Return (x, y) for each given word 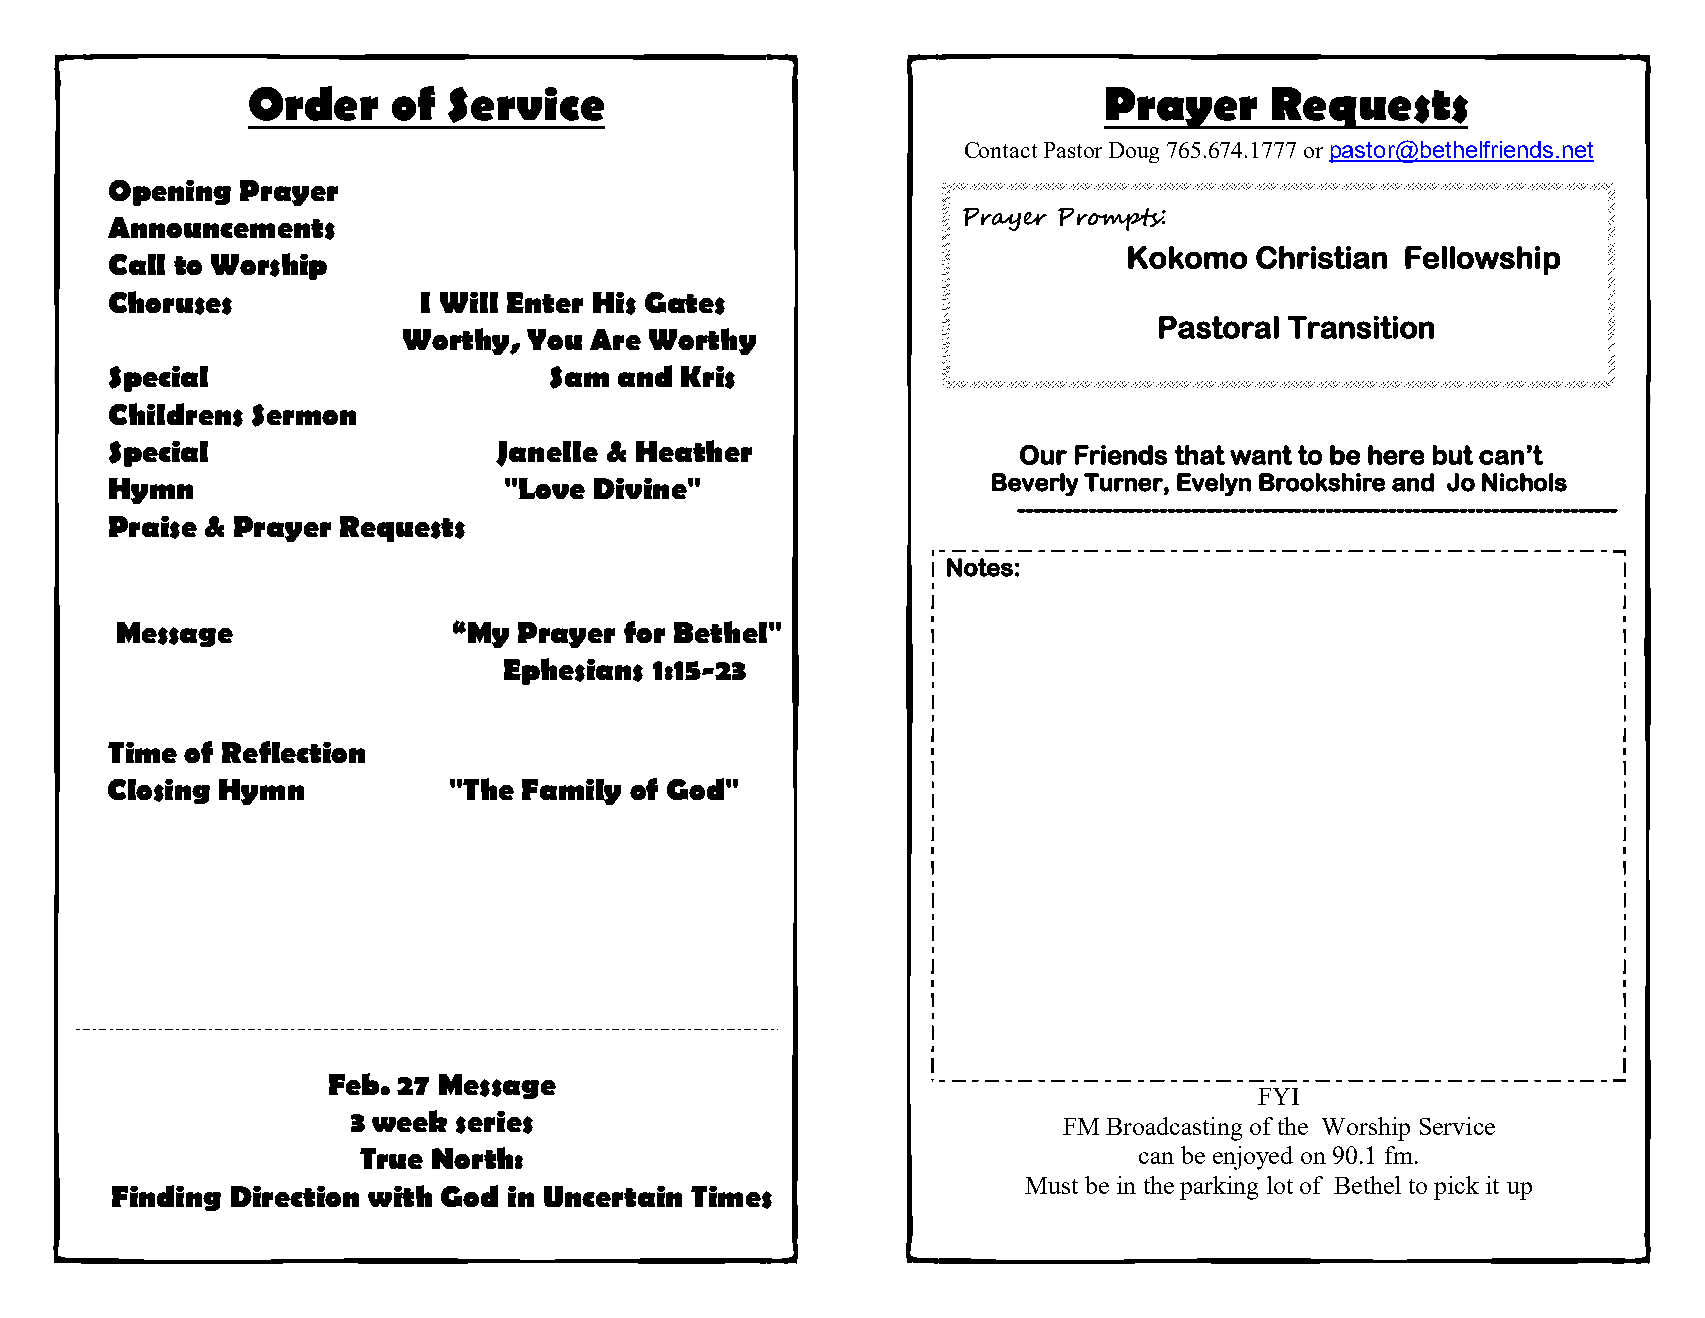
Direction (295, 1196)
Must (1051, 1185)
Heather (694, 451)
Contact (1001, 150)
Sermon (304, 415)
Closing (159, 791)
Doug (1134, 152)
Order (313, 103)
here (1396, 455)
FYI (1278, 1096)
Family (571, 792)
